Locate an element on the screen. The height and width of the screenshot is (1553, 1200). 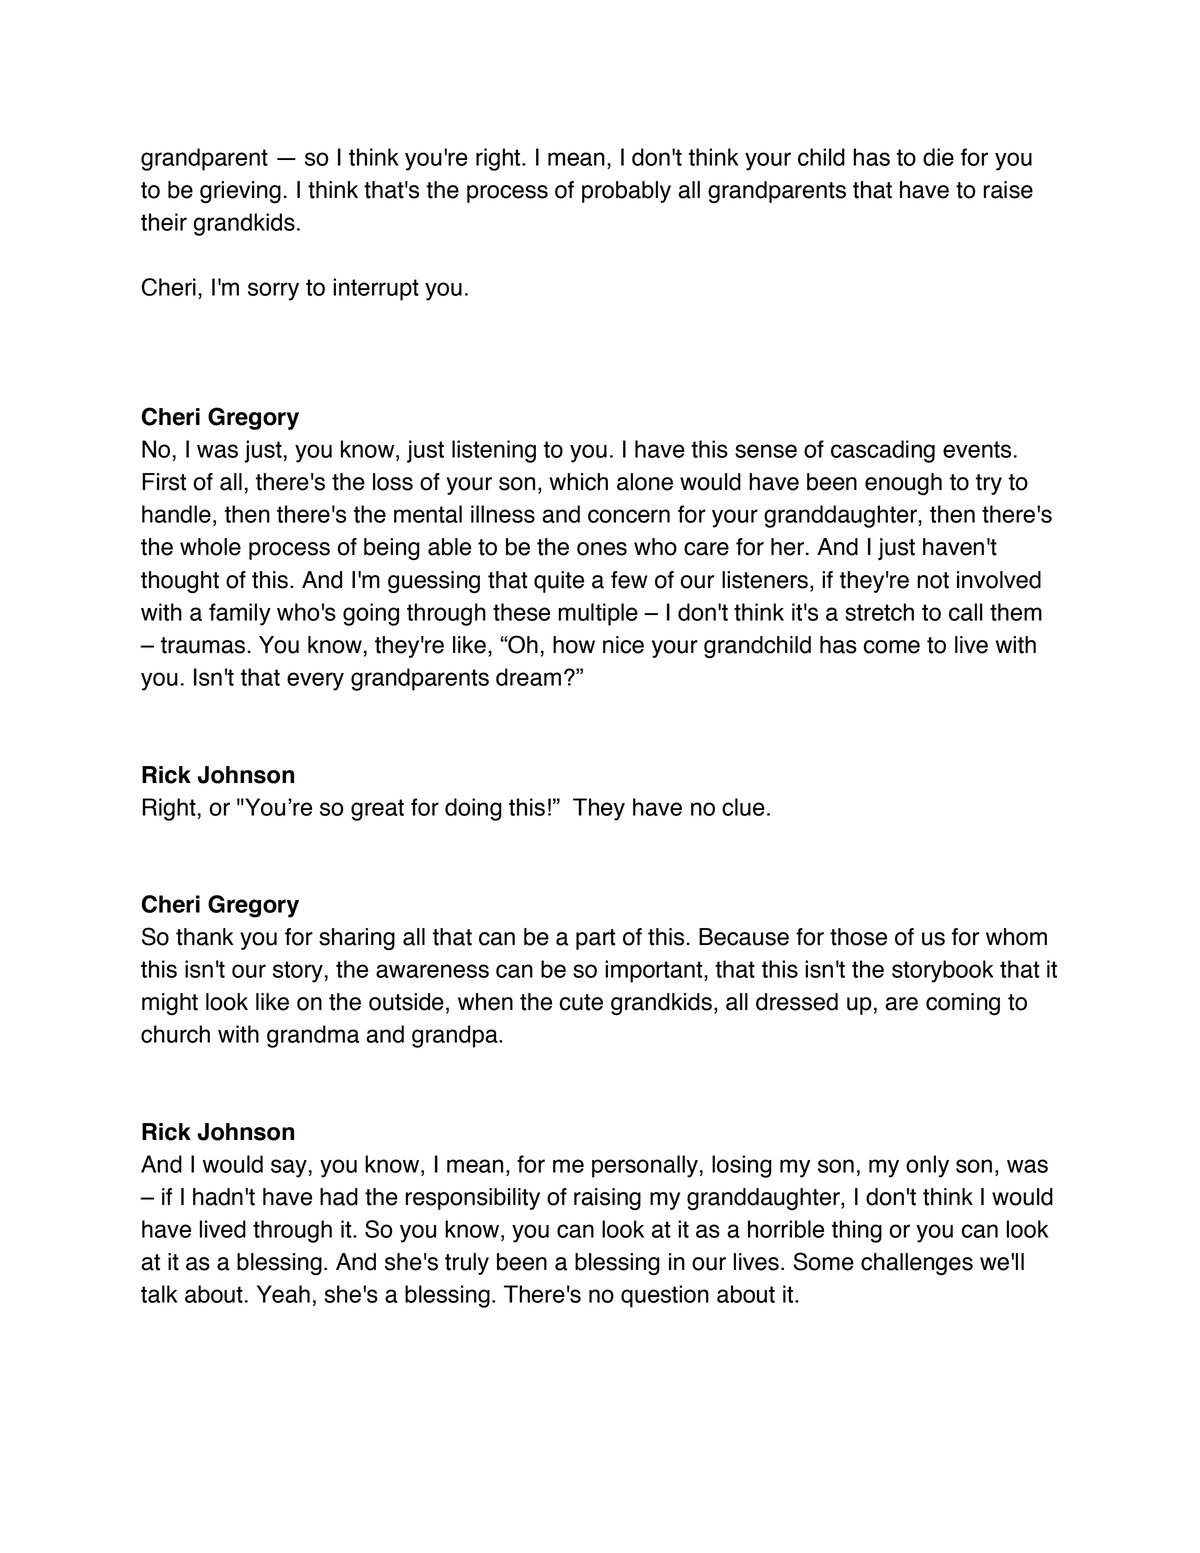
Yeah is located at coordinates (283, 1294).
